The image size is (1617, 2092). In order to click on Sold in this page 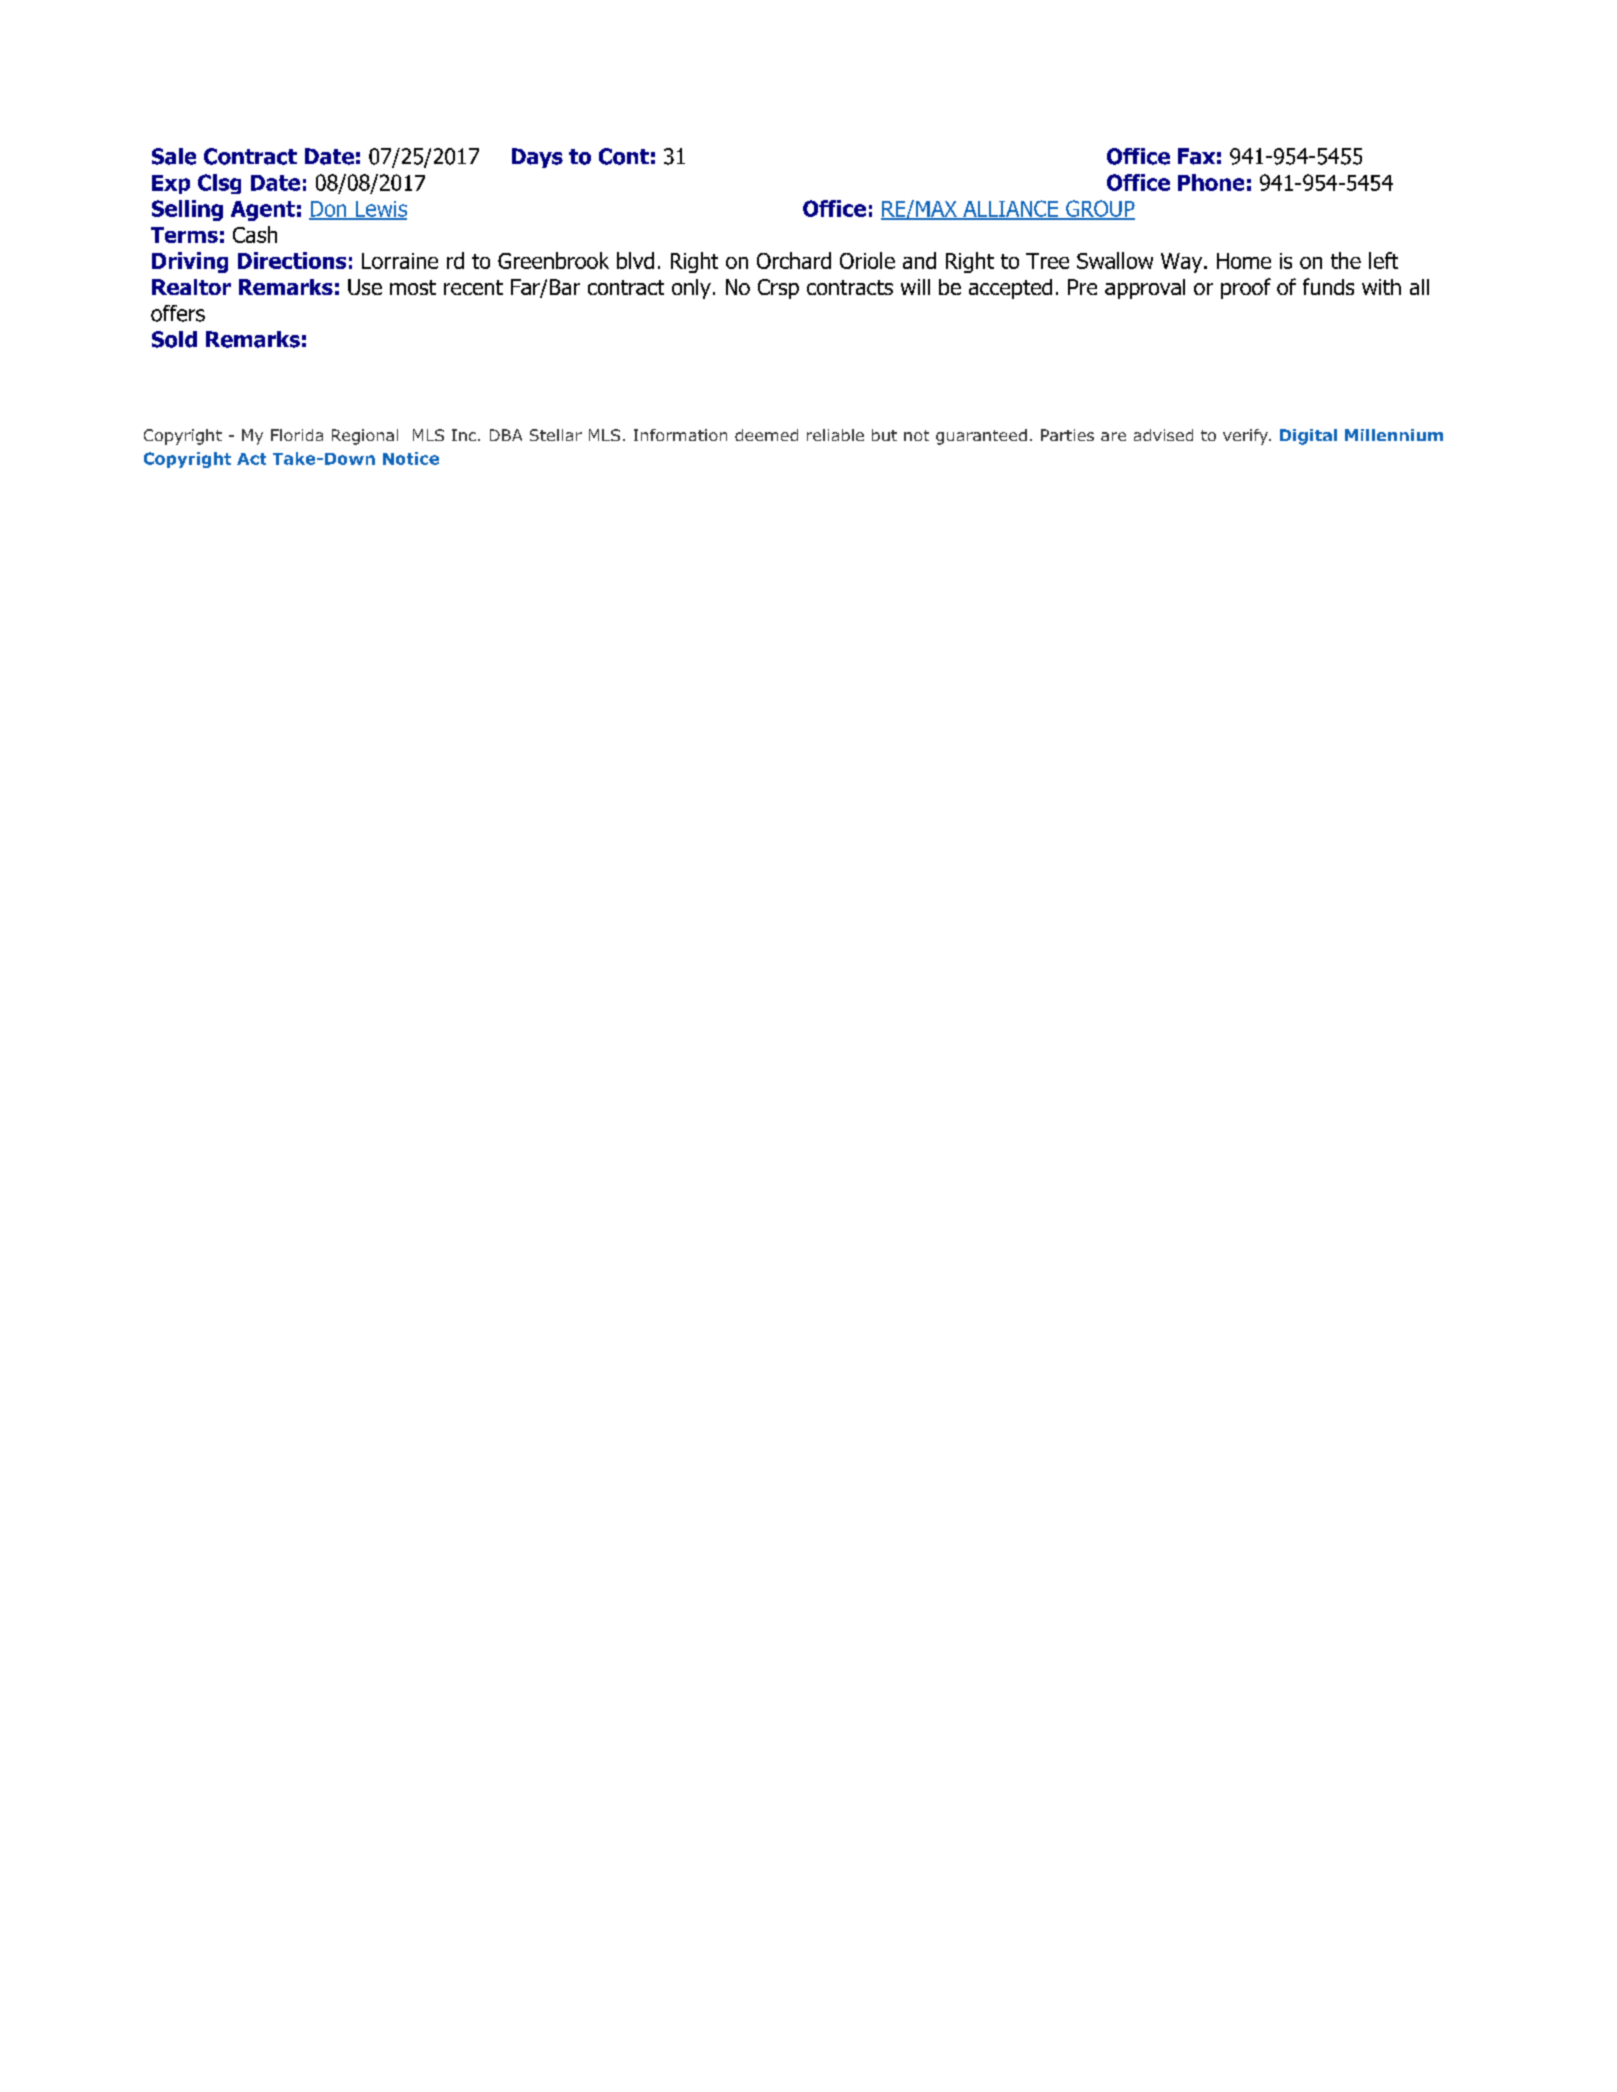, I will do `click(174, 339)`.
